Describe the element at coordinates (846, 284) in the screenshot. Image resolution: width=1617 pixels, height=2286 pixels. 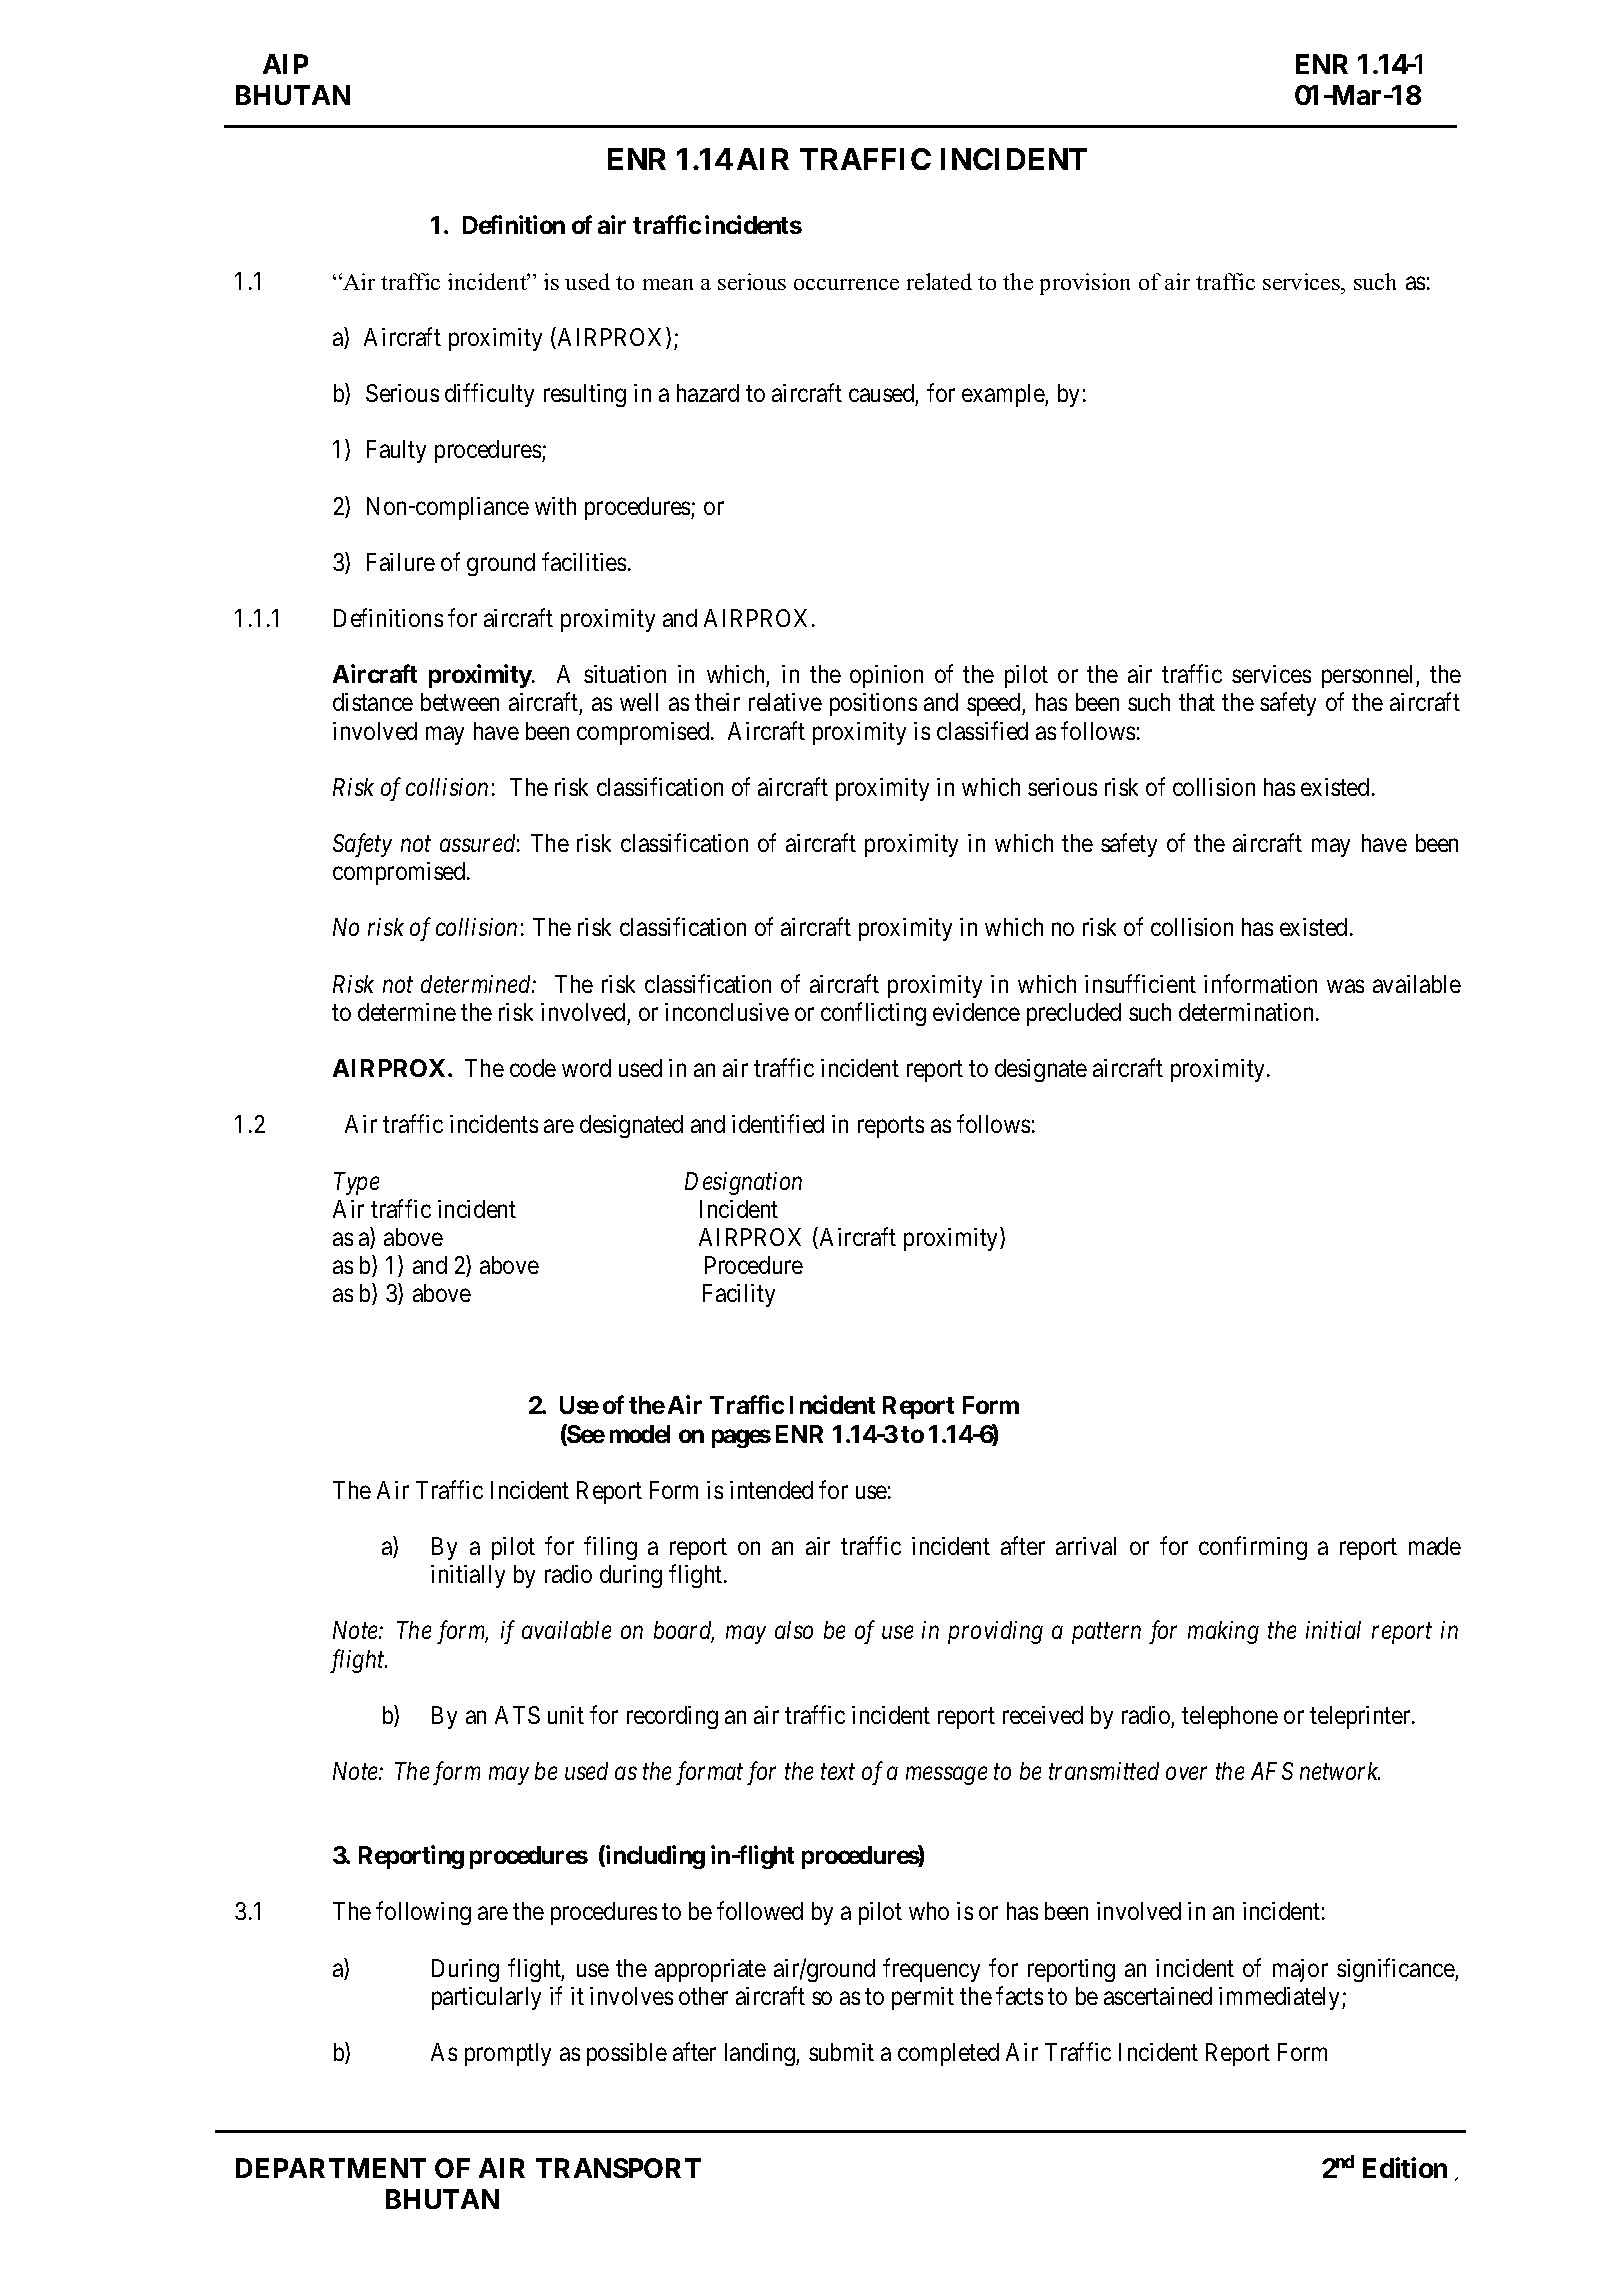
I see `occurrence` at that location.
